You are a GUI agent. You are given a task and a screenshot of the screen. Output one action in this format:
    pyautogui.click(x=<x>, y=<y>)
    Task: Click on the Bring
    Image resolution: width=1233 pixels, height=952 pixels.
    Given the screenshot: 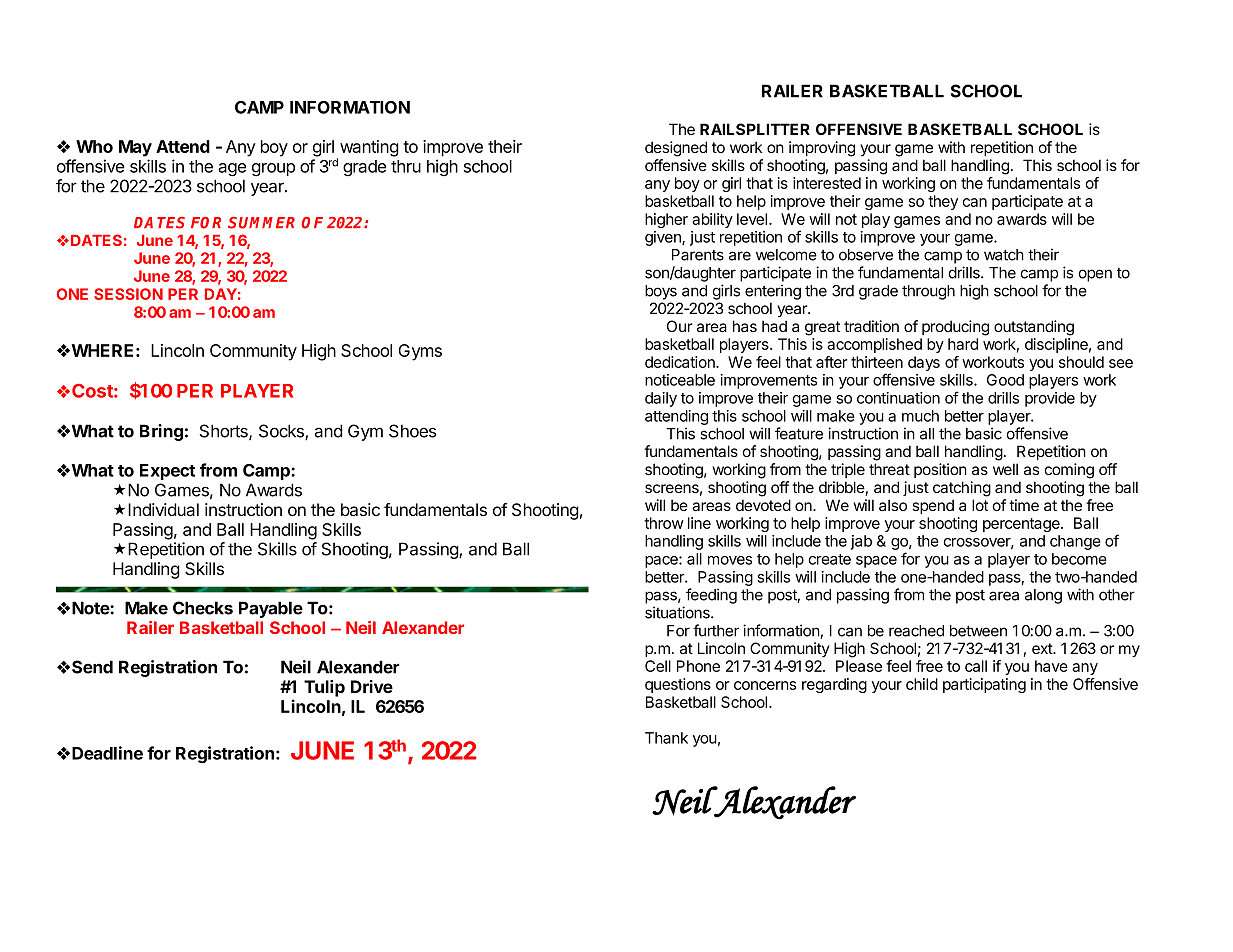 What is the action you would take?
    pyautogui.click(x=161, y=432)
